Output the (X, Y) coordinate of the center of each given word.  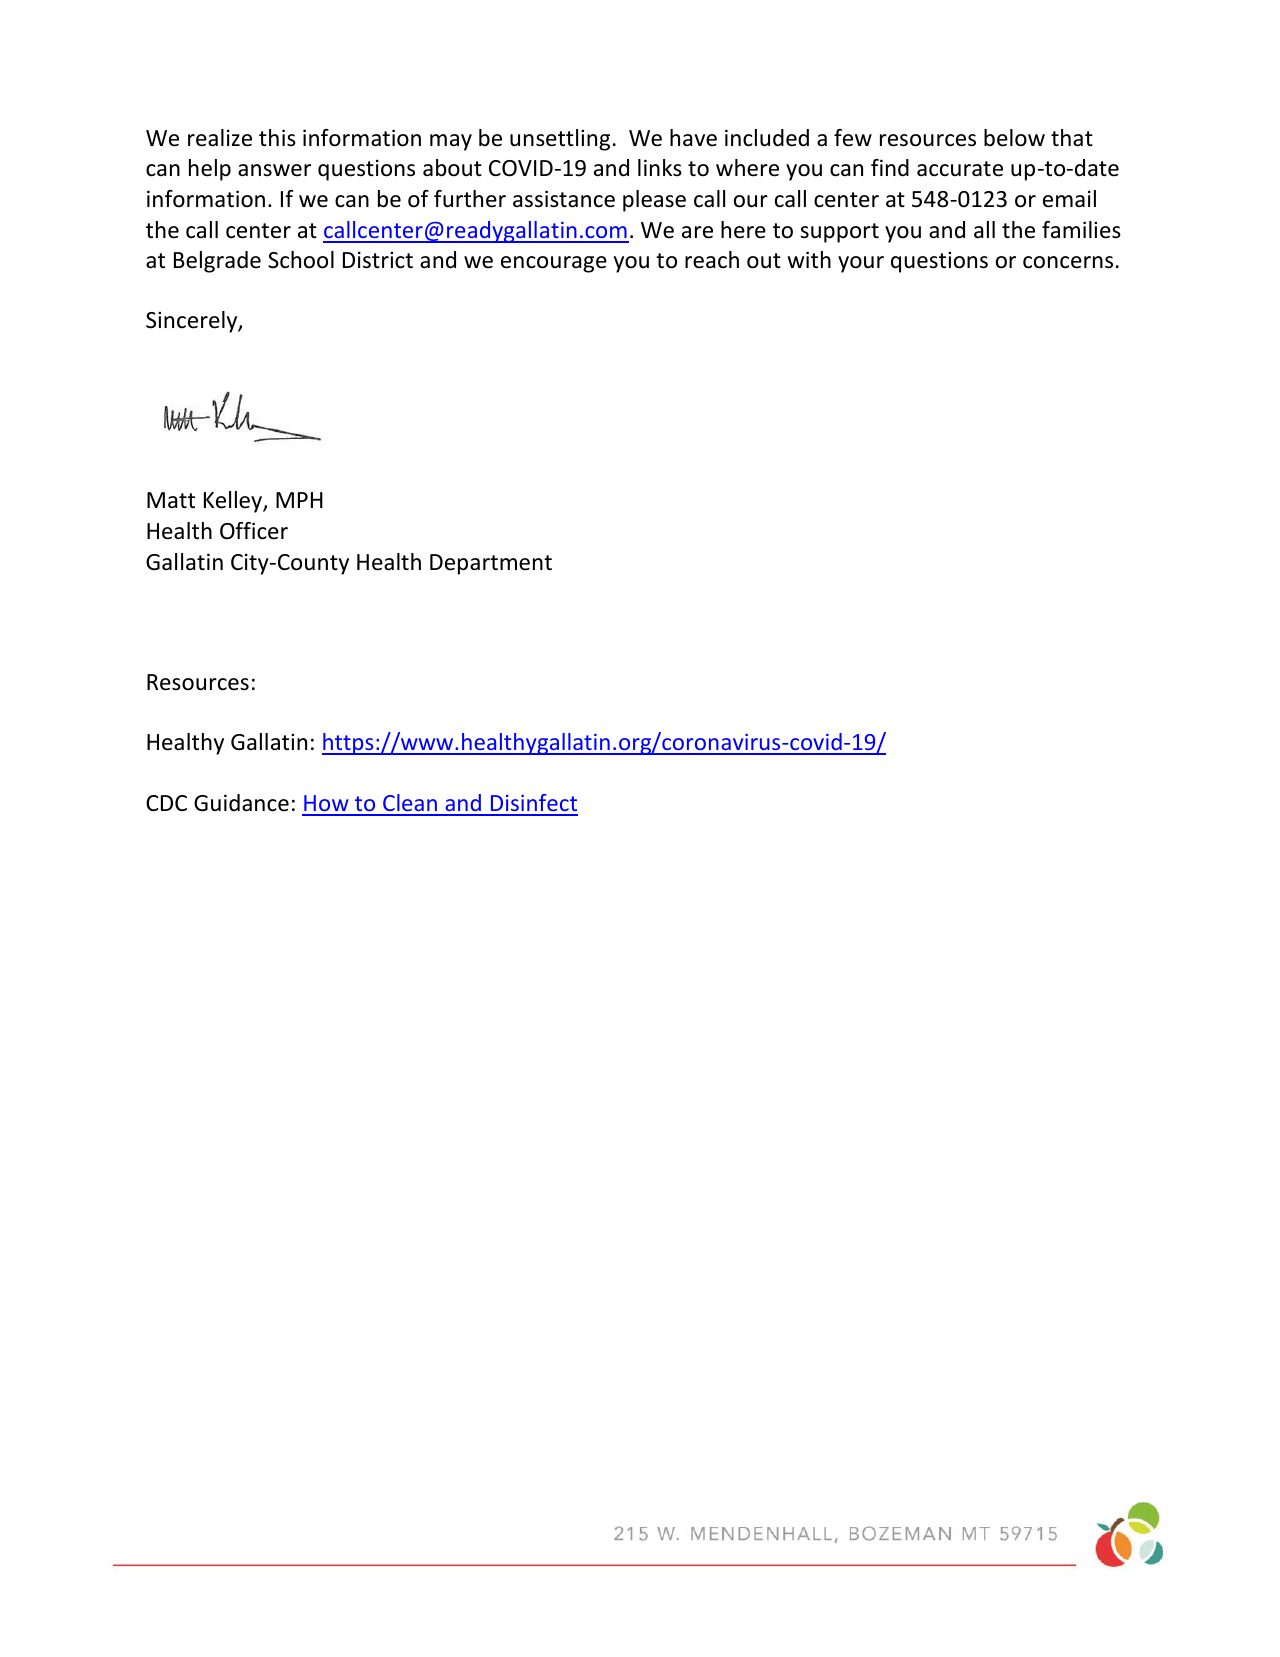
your (861, 264)
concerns (1068, 262)
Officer (254, 531)
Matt (171, 500)
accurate (960, 169)
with (809, 259)
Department (491, 564)
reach (712, 260)
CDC (166, 803)
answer (274, 170)
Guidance (241, 803)
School (301, 260)
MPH (299, 500)
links (660, 168)
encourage (554, 264)
